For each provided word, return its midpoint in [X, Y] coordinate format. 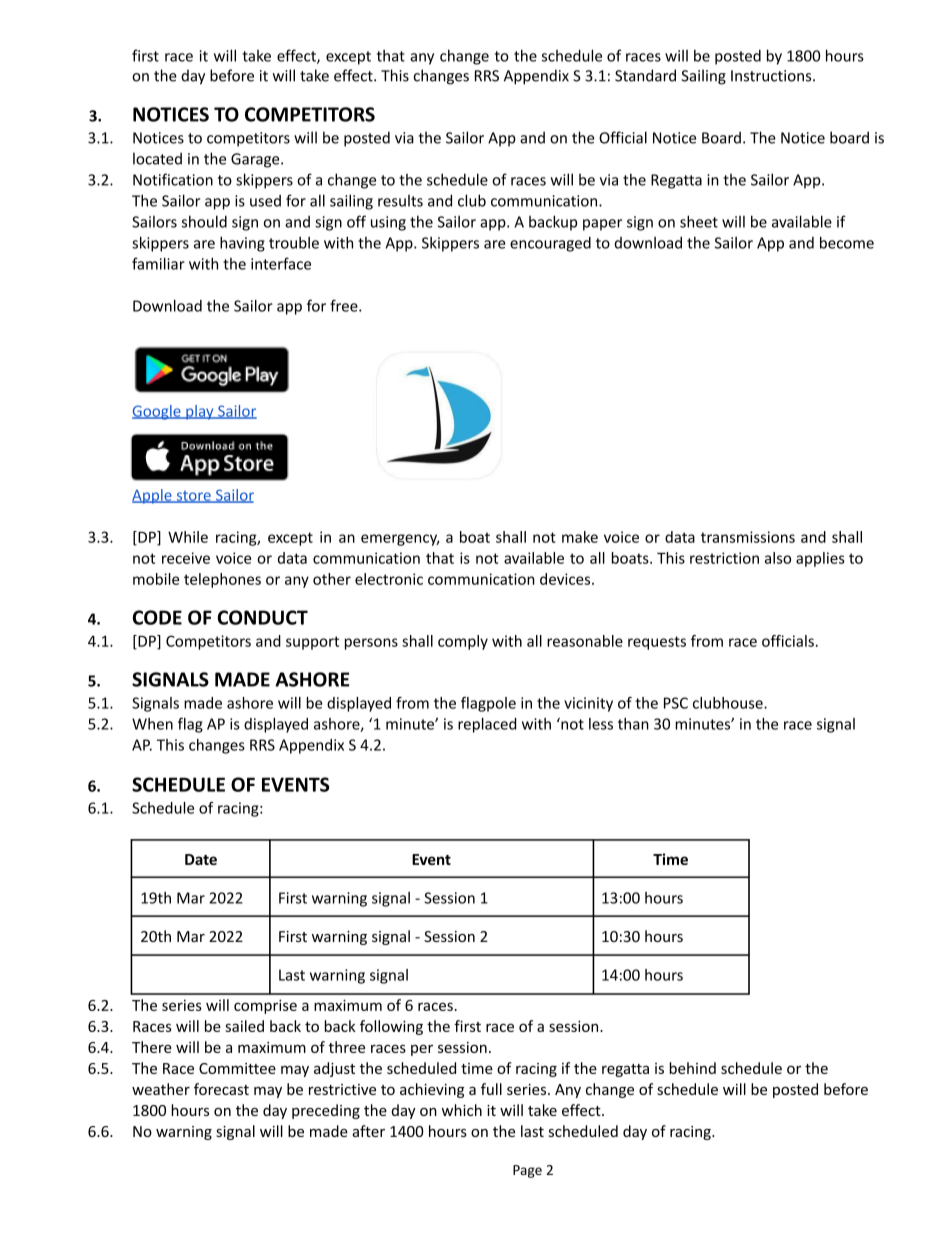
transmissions [748, 537]
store [193, 497]
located [157, 158]
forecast [221, 1089]
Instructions [772, 76]
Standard [645, 75]
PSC [676, 703]
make [580, 537]
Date [201, 859]
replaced [487, 725]
